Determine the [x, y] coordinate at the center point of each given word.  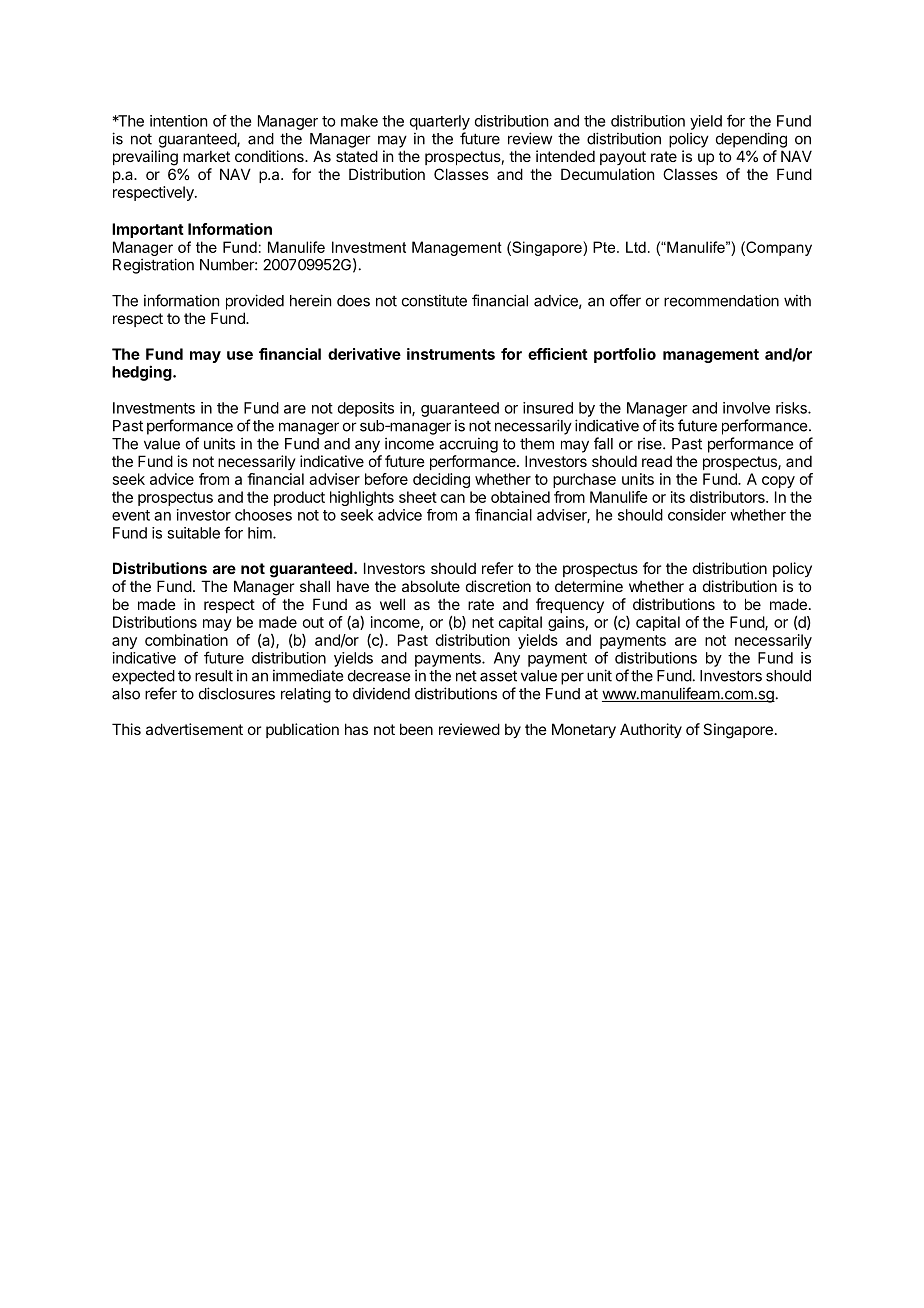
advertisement [194, 729]
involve [746, 408]
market [206, 156]
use [240, 355]
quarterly [440, 122]
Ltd [636, 247]
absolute [431, 586]
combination [186, 640]
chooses [263, 515]
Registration [153, 266]
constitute [434, 300]
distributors [728, 497]
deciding [441, 480]
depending [751, 140]
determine [589, 586]
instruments [451, 354]
